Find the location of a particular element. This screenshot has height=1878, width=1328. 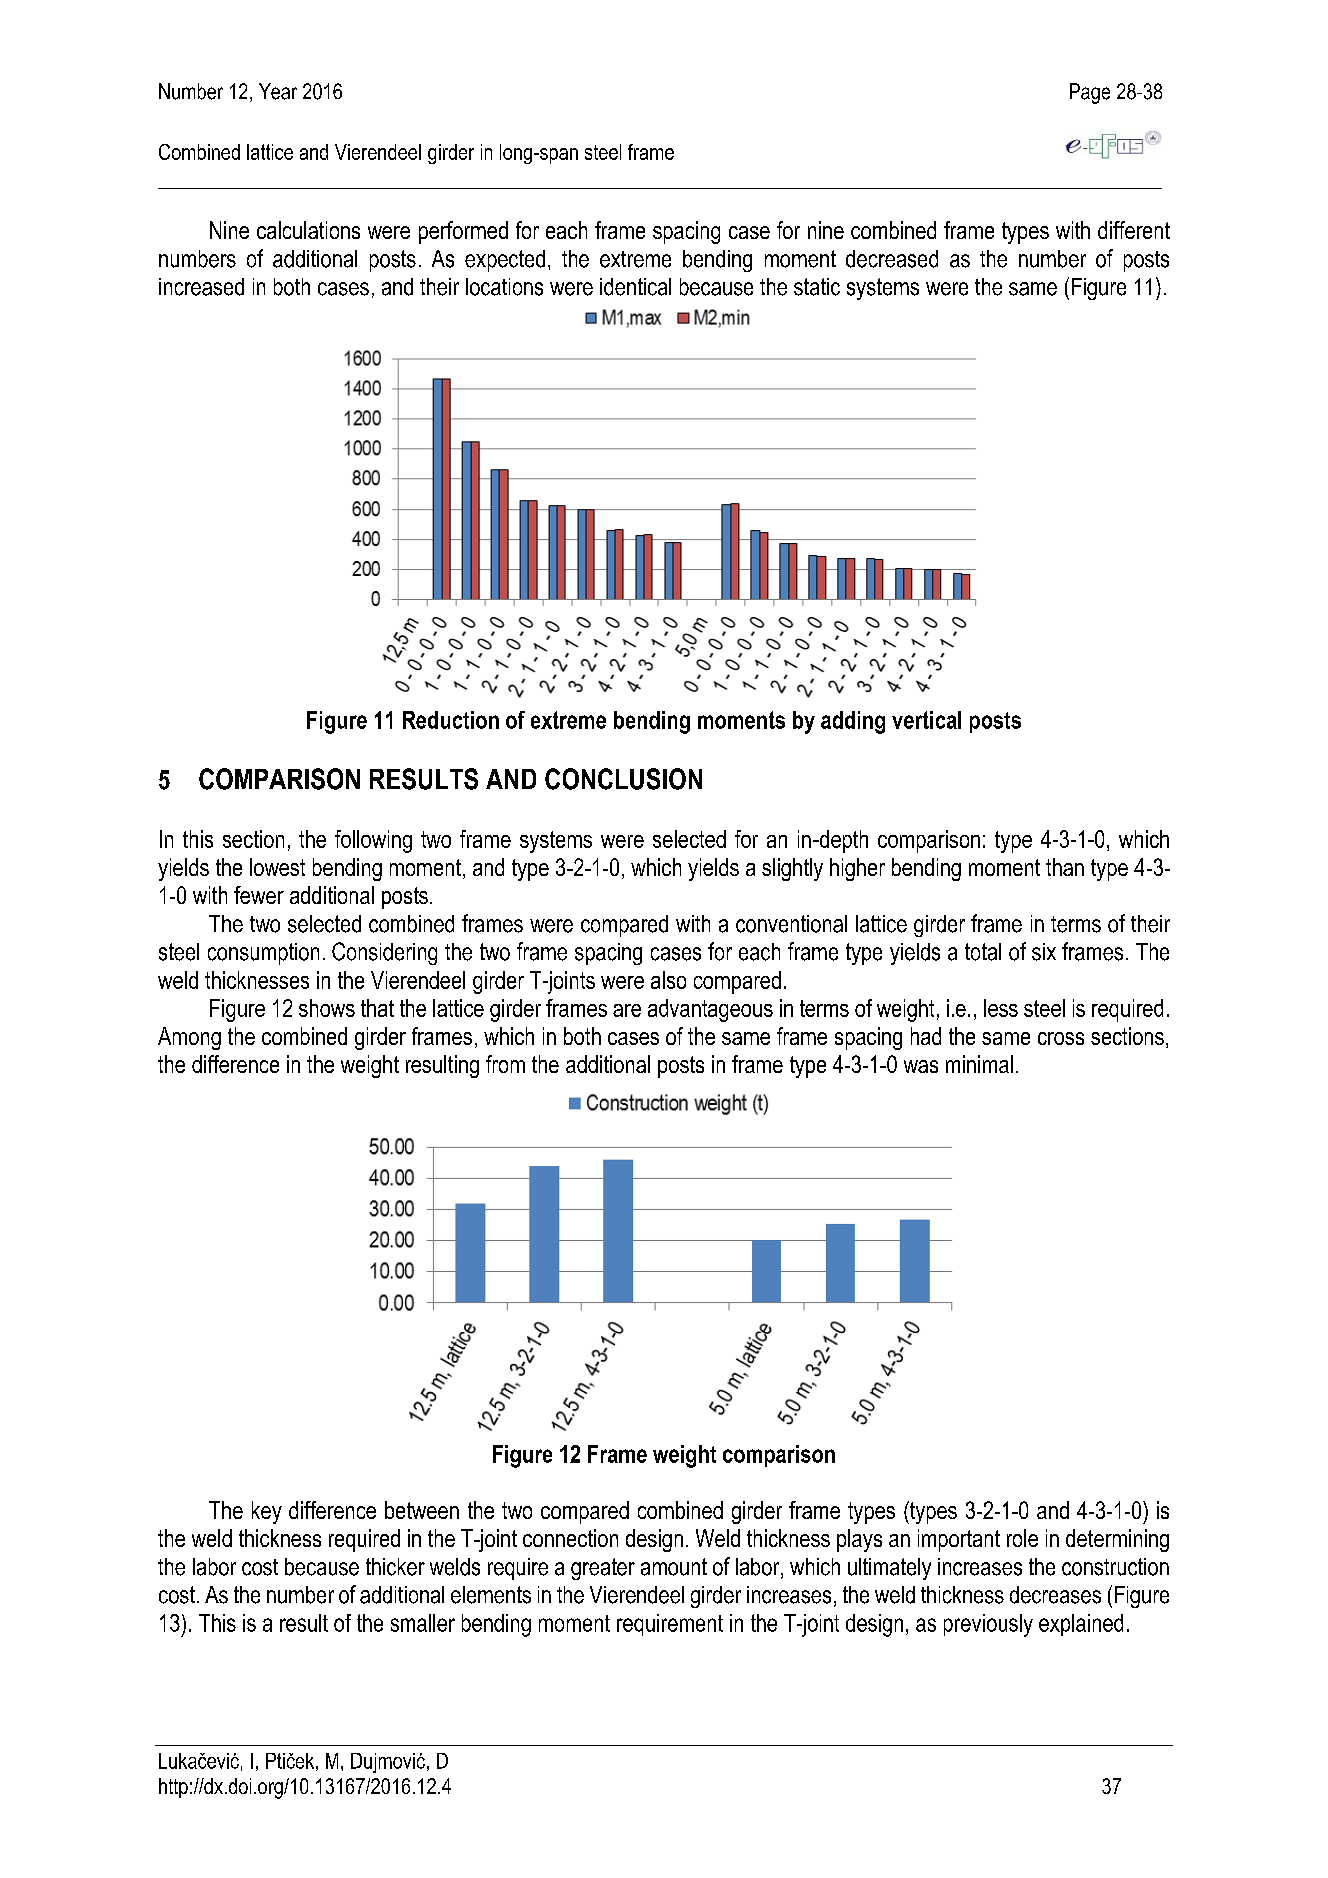

identical is located at coordinates (635, 287).
